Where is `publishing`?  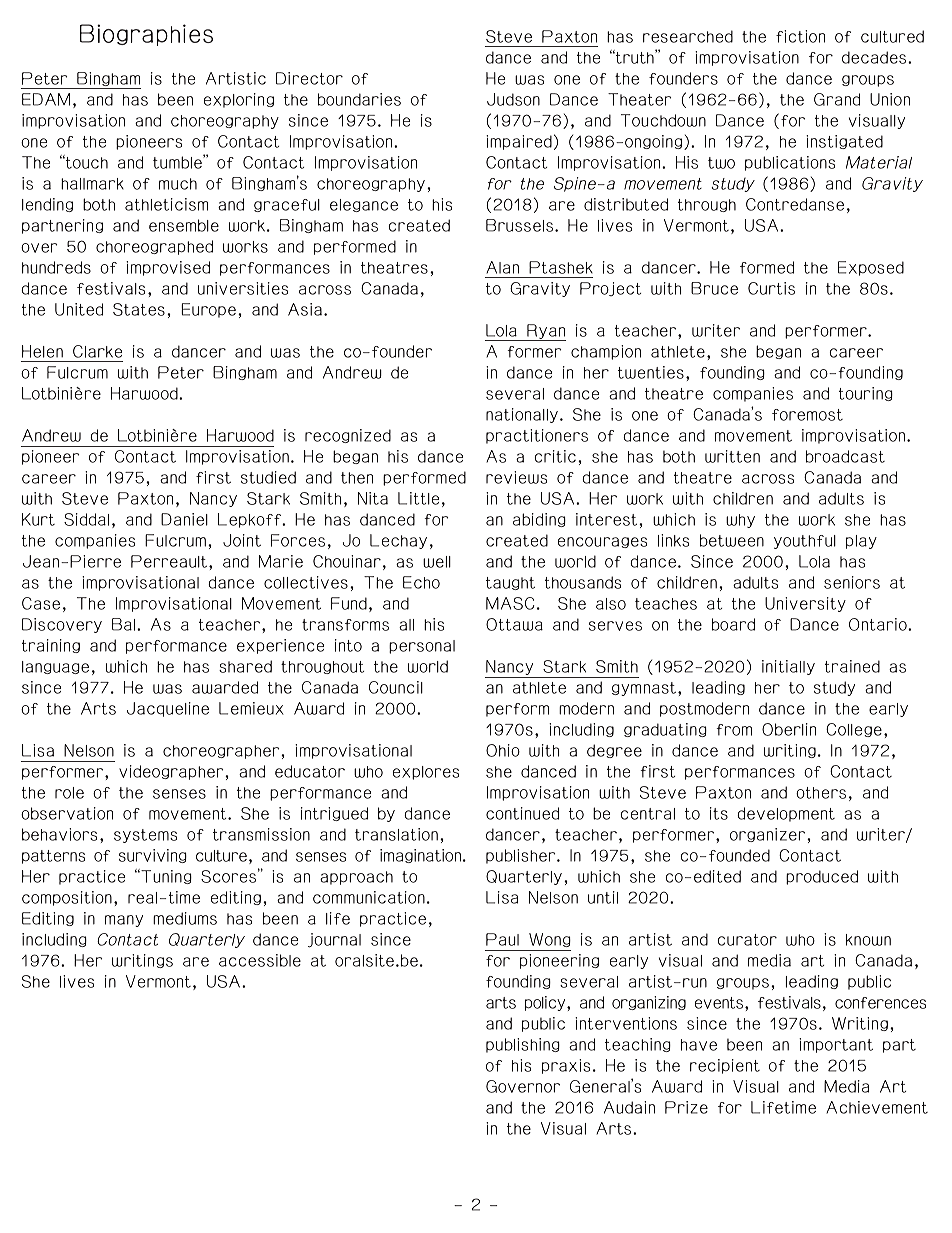 publishing is located at coordinates (523, 1045).
